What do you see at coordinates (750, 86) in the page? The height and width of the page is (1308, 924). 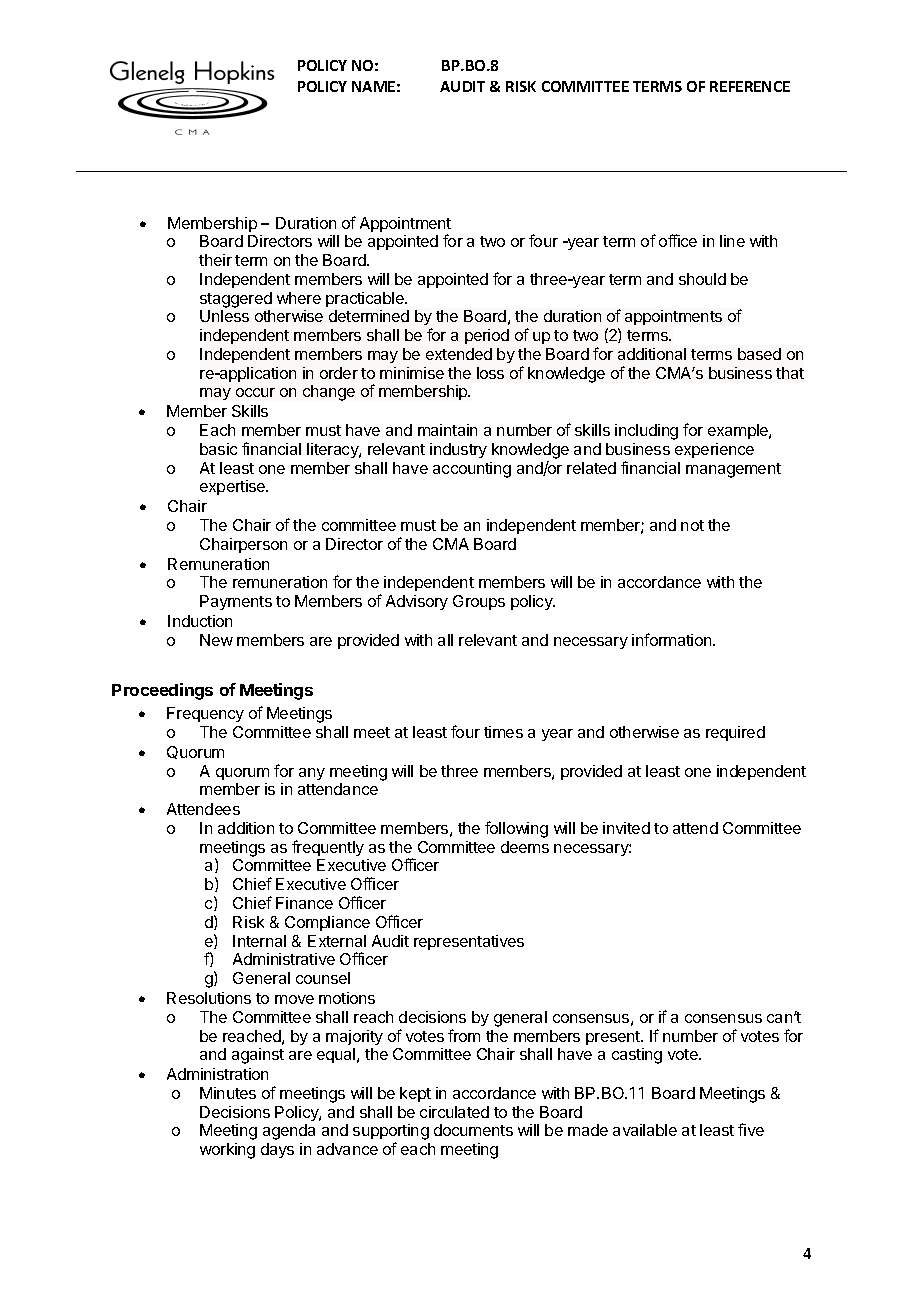 I see `REFERENCE` at bounding box center [750, 86].
